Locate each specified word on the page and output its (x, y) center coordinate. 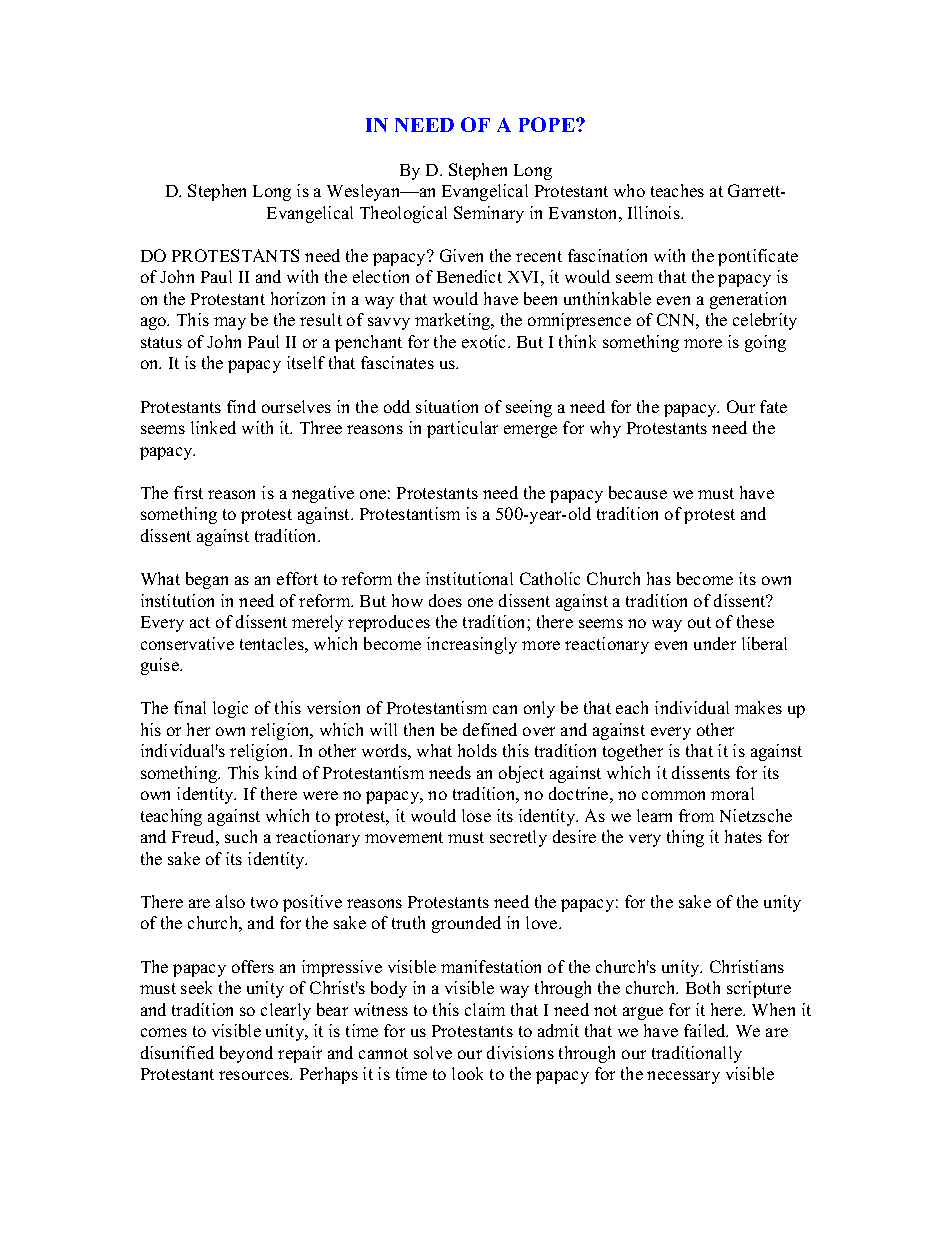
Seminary (489, 214)
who (629, 190)
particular (462, 429)
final (190, 707)
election (381, 276)
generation (748, 300)
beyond (246, 1054)
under (715, 643)
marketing (454, 321)
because (638, 492)
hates (743, 836)
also (230, 901)
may (230, 323)
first (188, 492)
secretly (518, 838)
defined (490, 729)
